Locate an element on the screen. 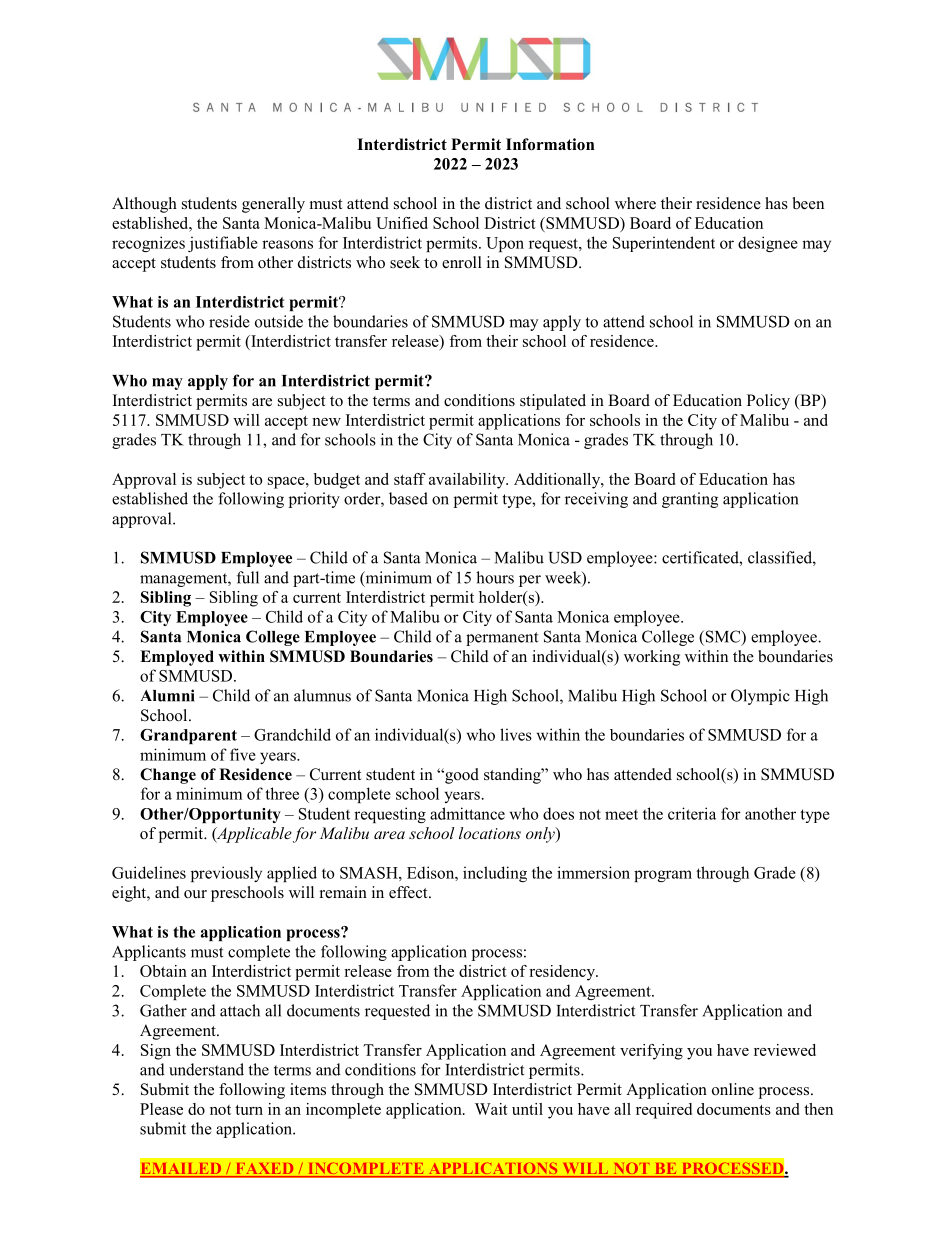  previously is located at coordinates (226, 874).
